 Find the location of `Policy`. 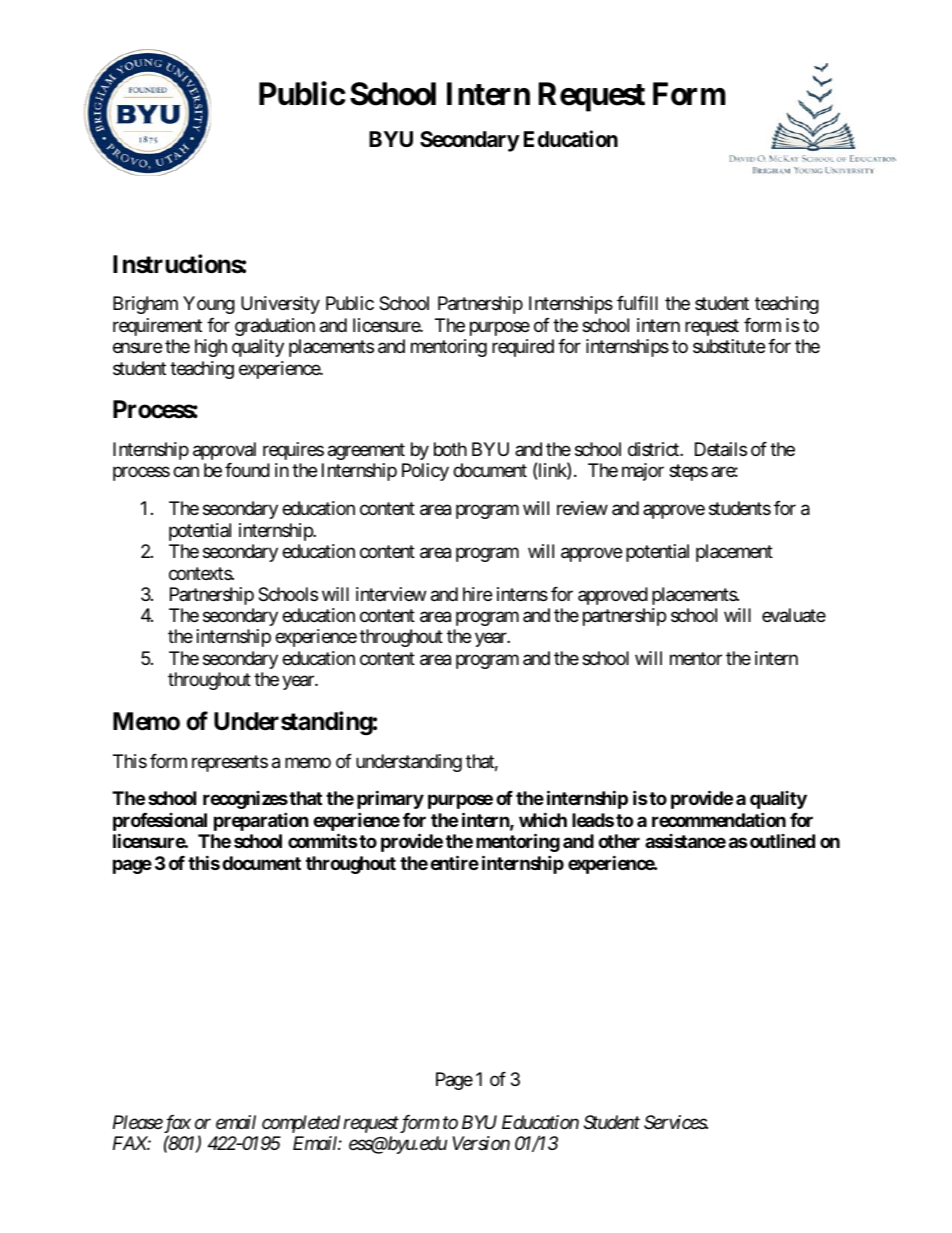

Policy is located at coordinates (425, 472).
